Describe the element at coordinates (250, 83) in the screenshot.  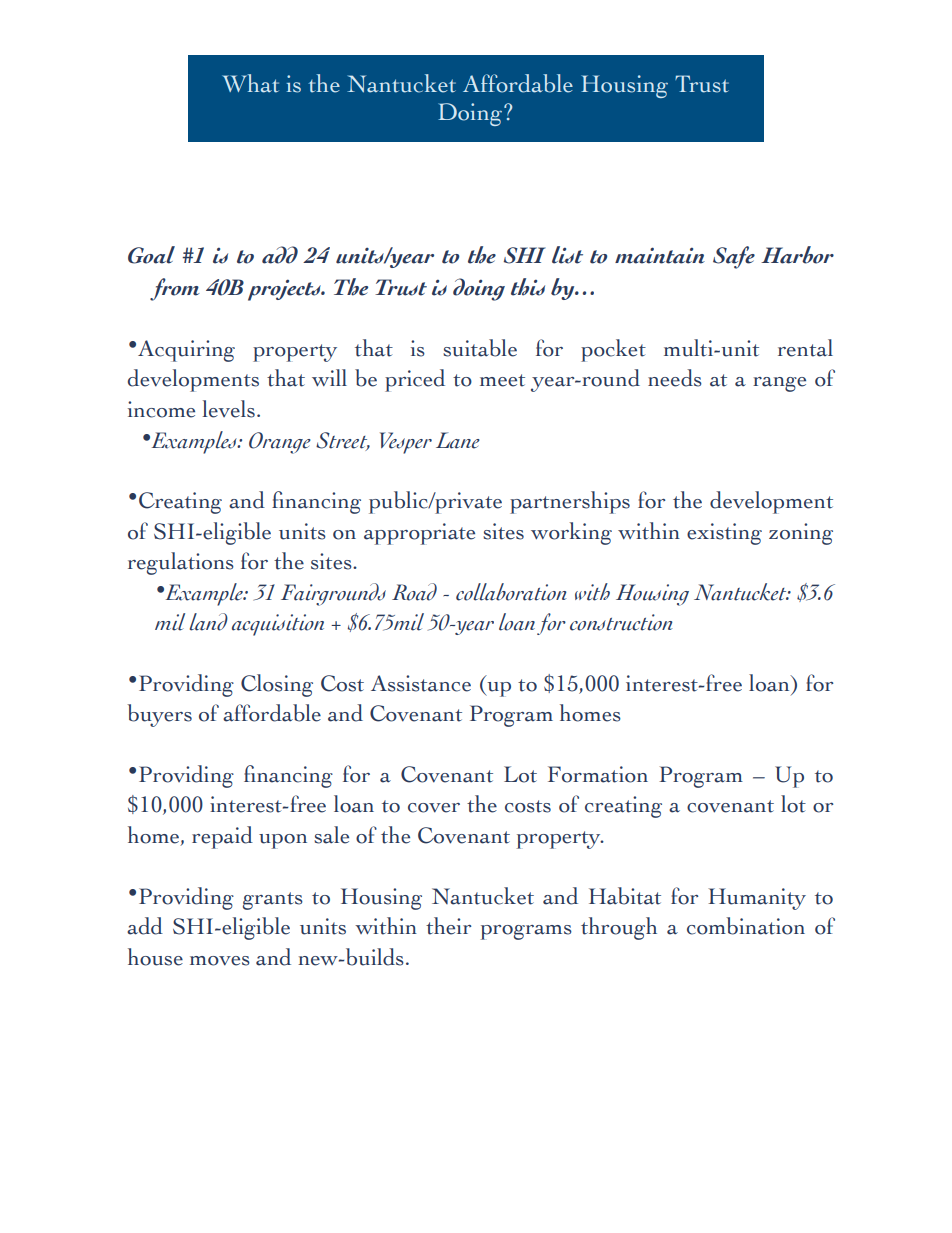
I see `What` at that location.
